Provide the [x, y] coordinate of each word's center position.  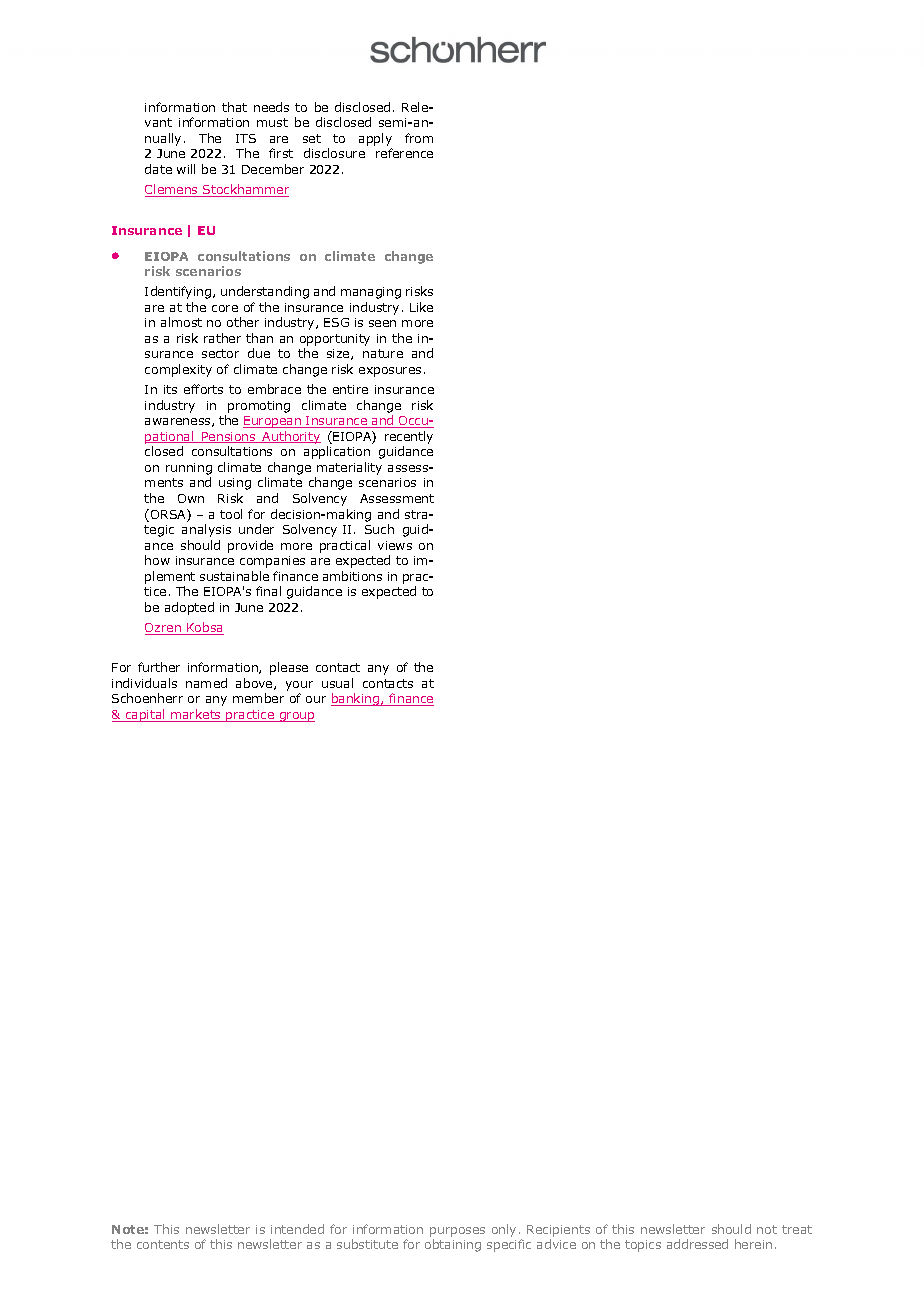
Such [379, 529]
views [395, 545]
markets [196, 715]
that [234, 107]
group [296, 717]
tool [231, 514]
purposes [457, 1232]
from [419, 138]
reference [404, 153]
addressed [697, 1244]
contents [163, 1244]
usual [337, 683]
